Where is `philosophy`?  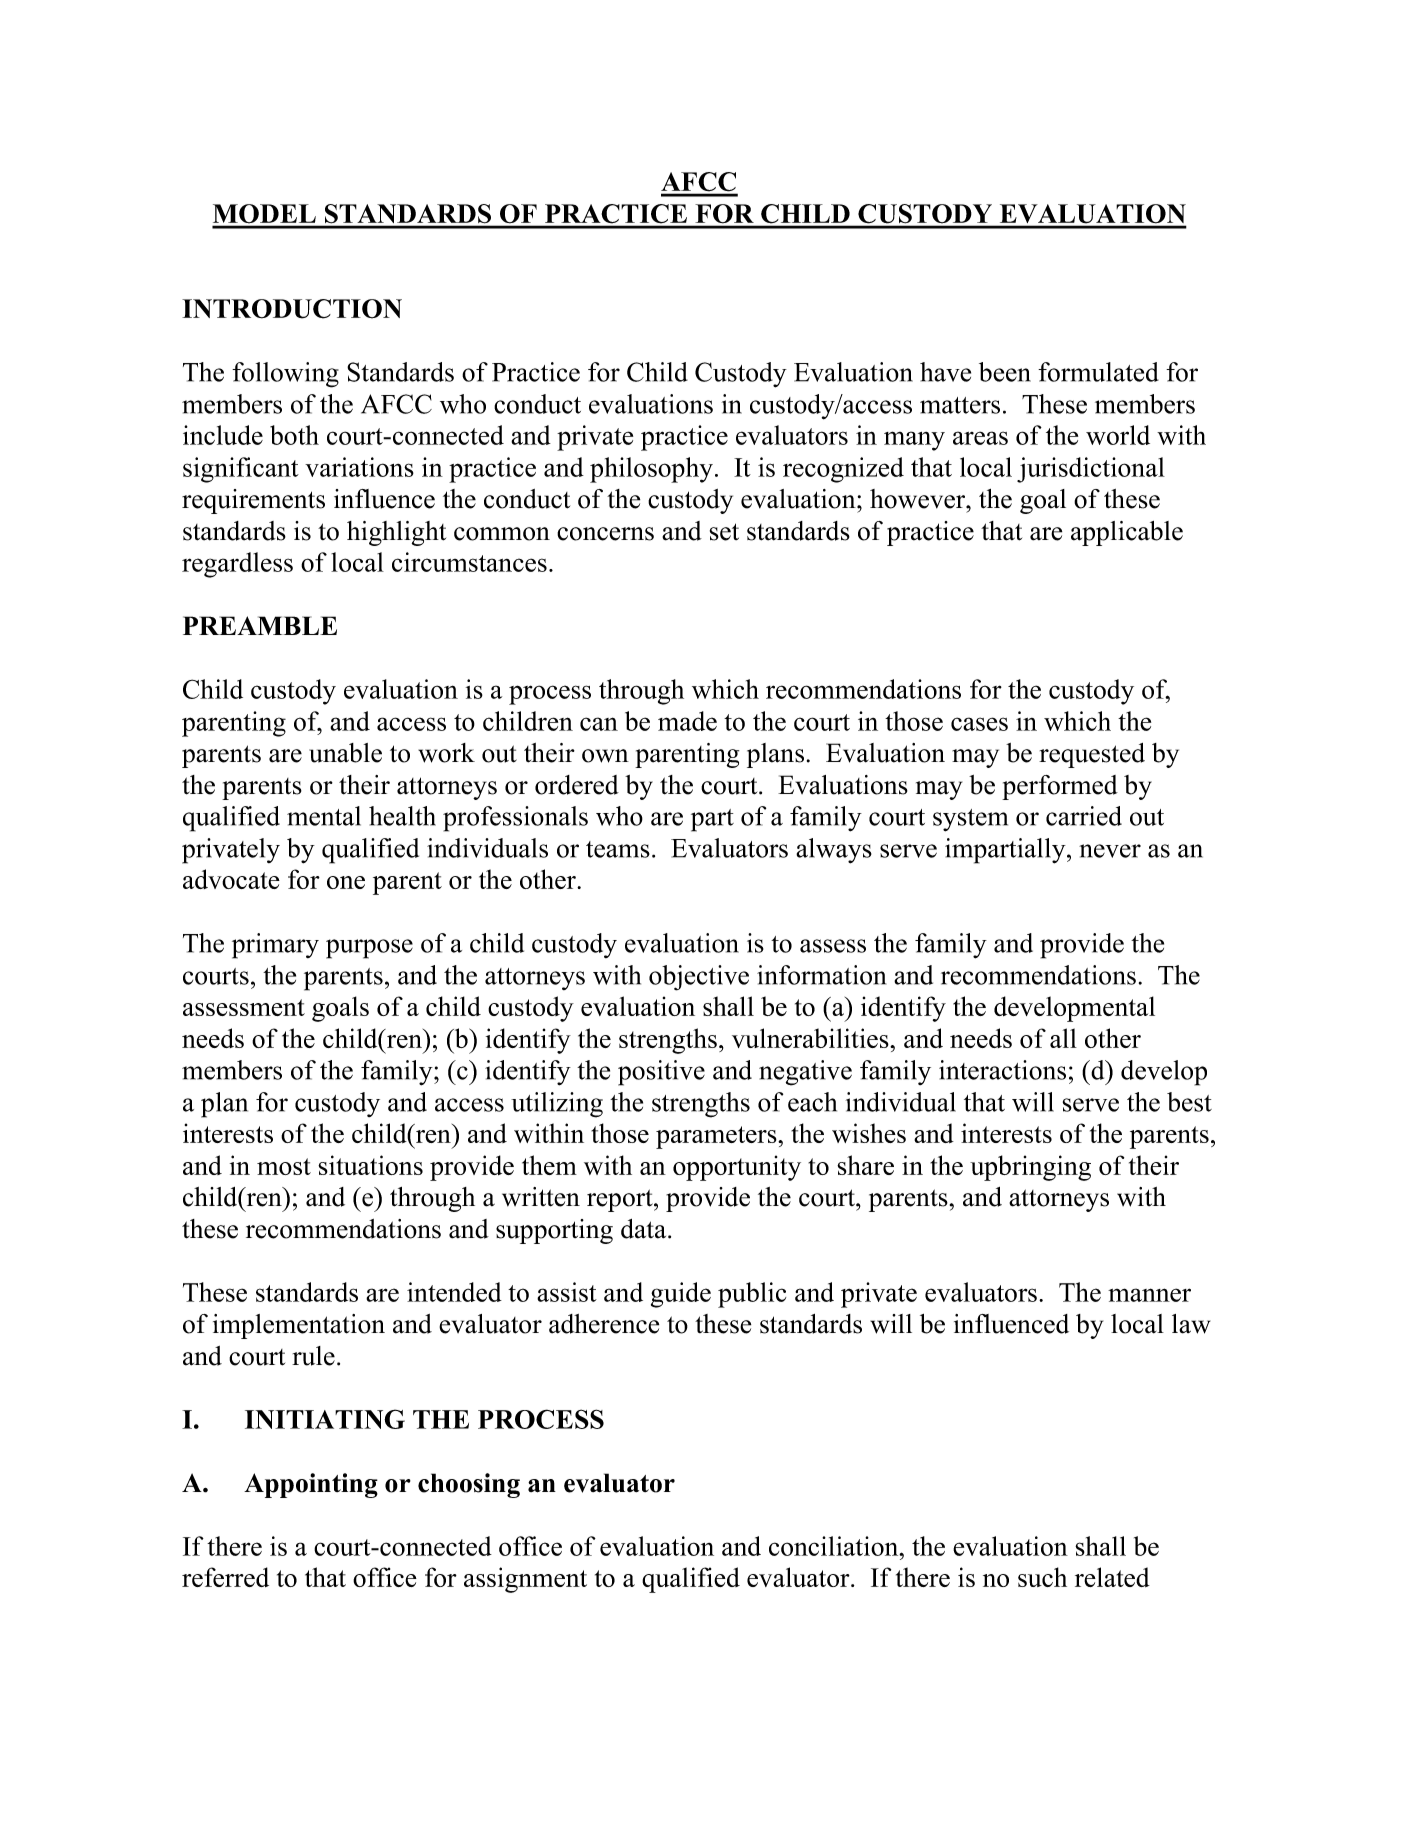
philosophy is located at coordinates (651, 470).
